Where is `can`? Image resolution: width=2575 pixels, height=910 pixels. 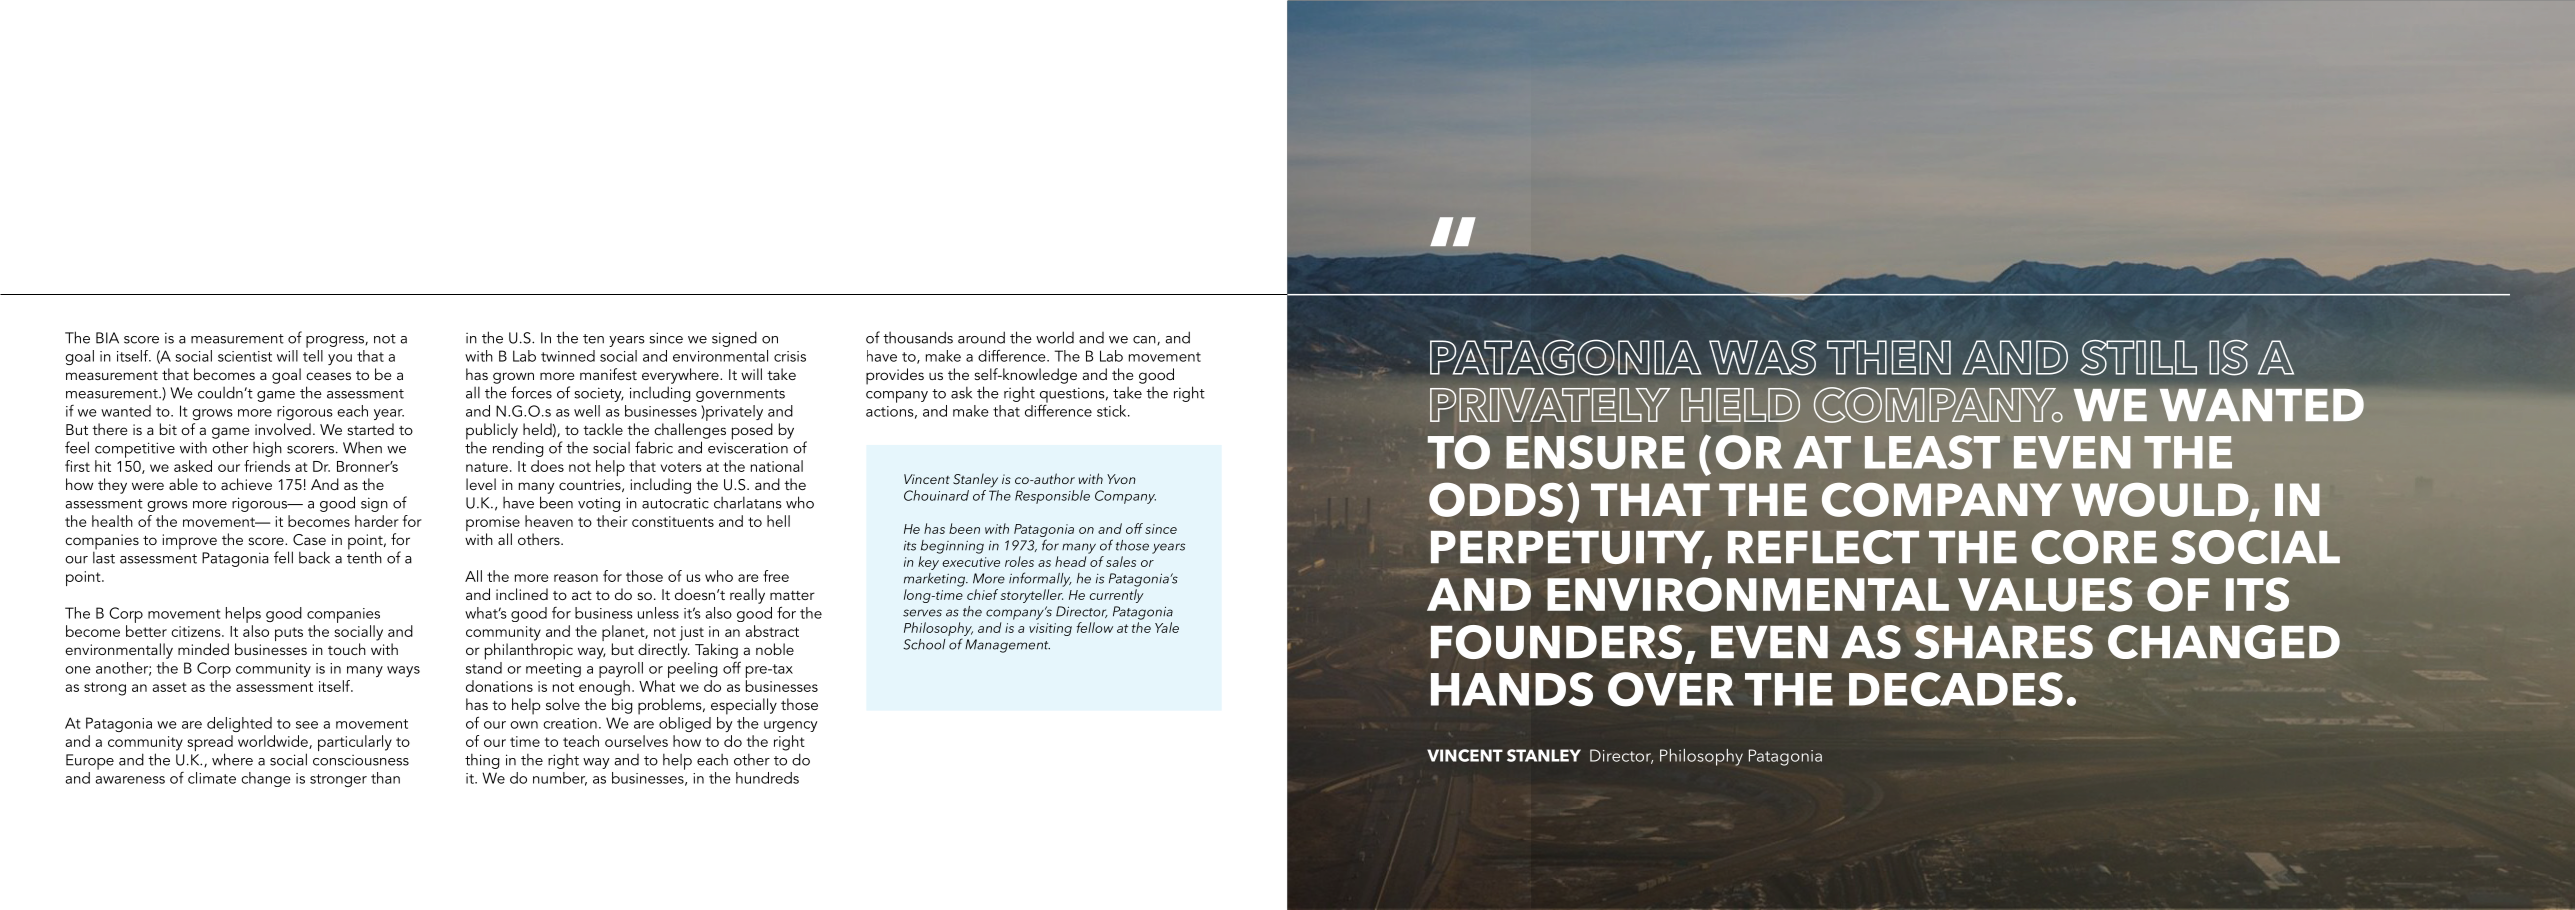 can is located at coordinates (1145, 340).
